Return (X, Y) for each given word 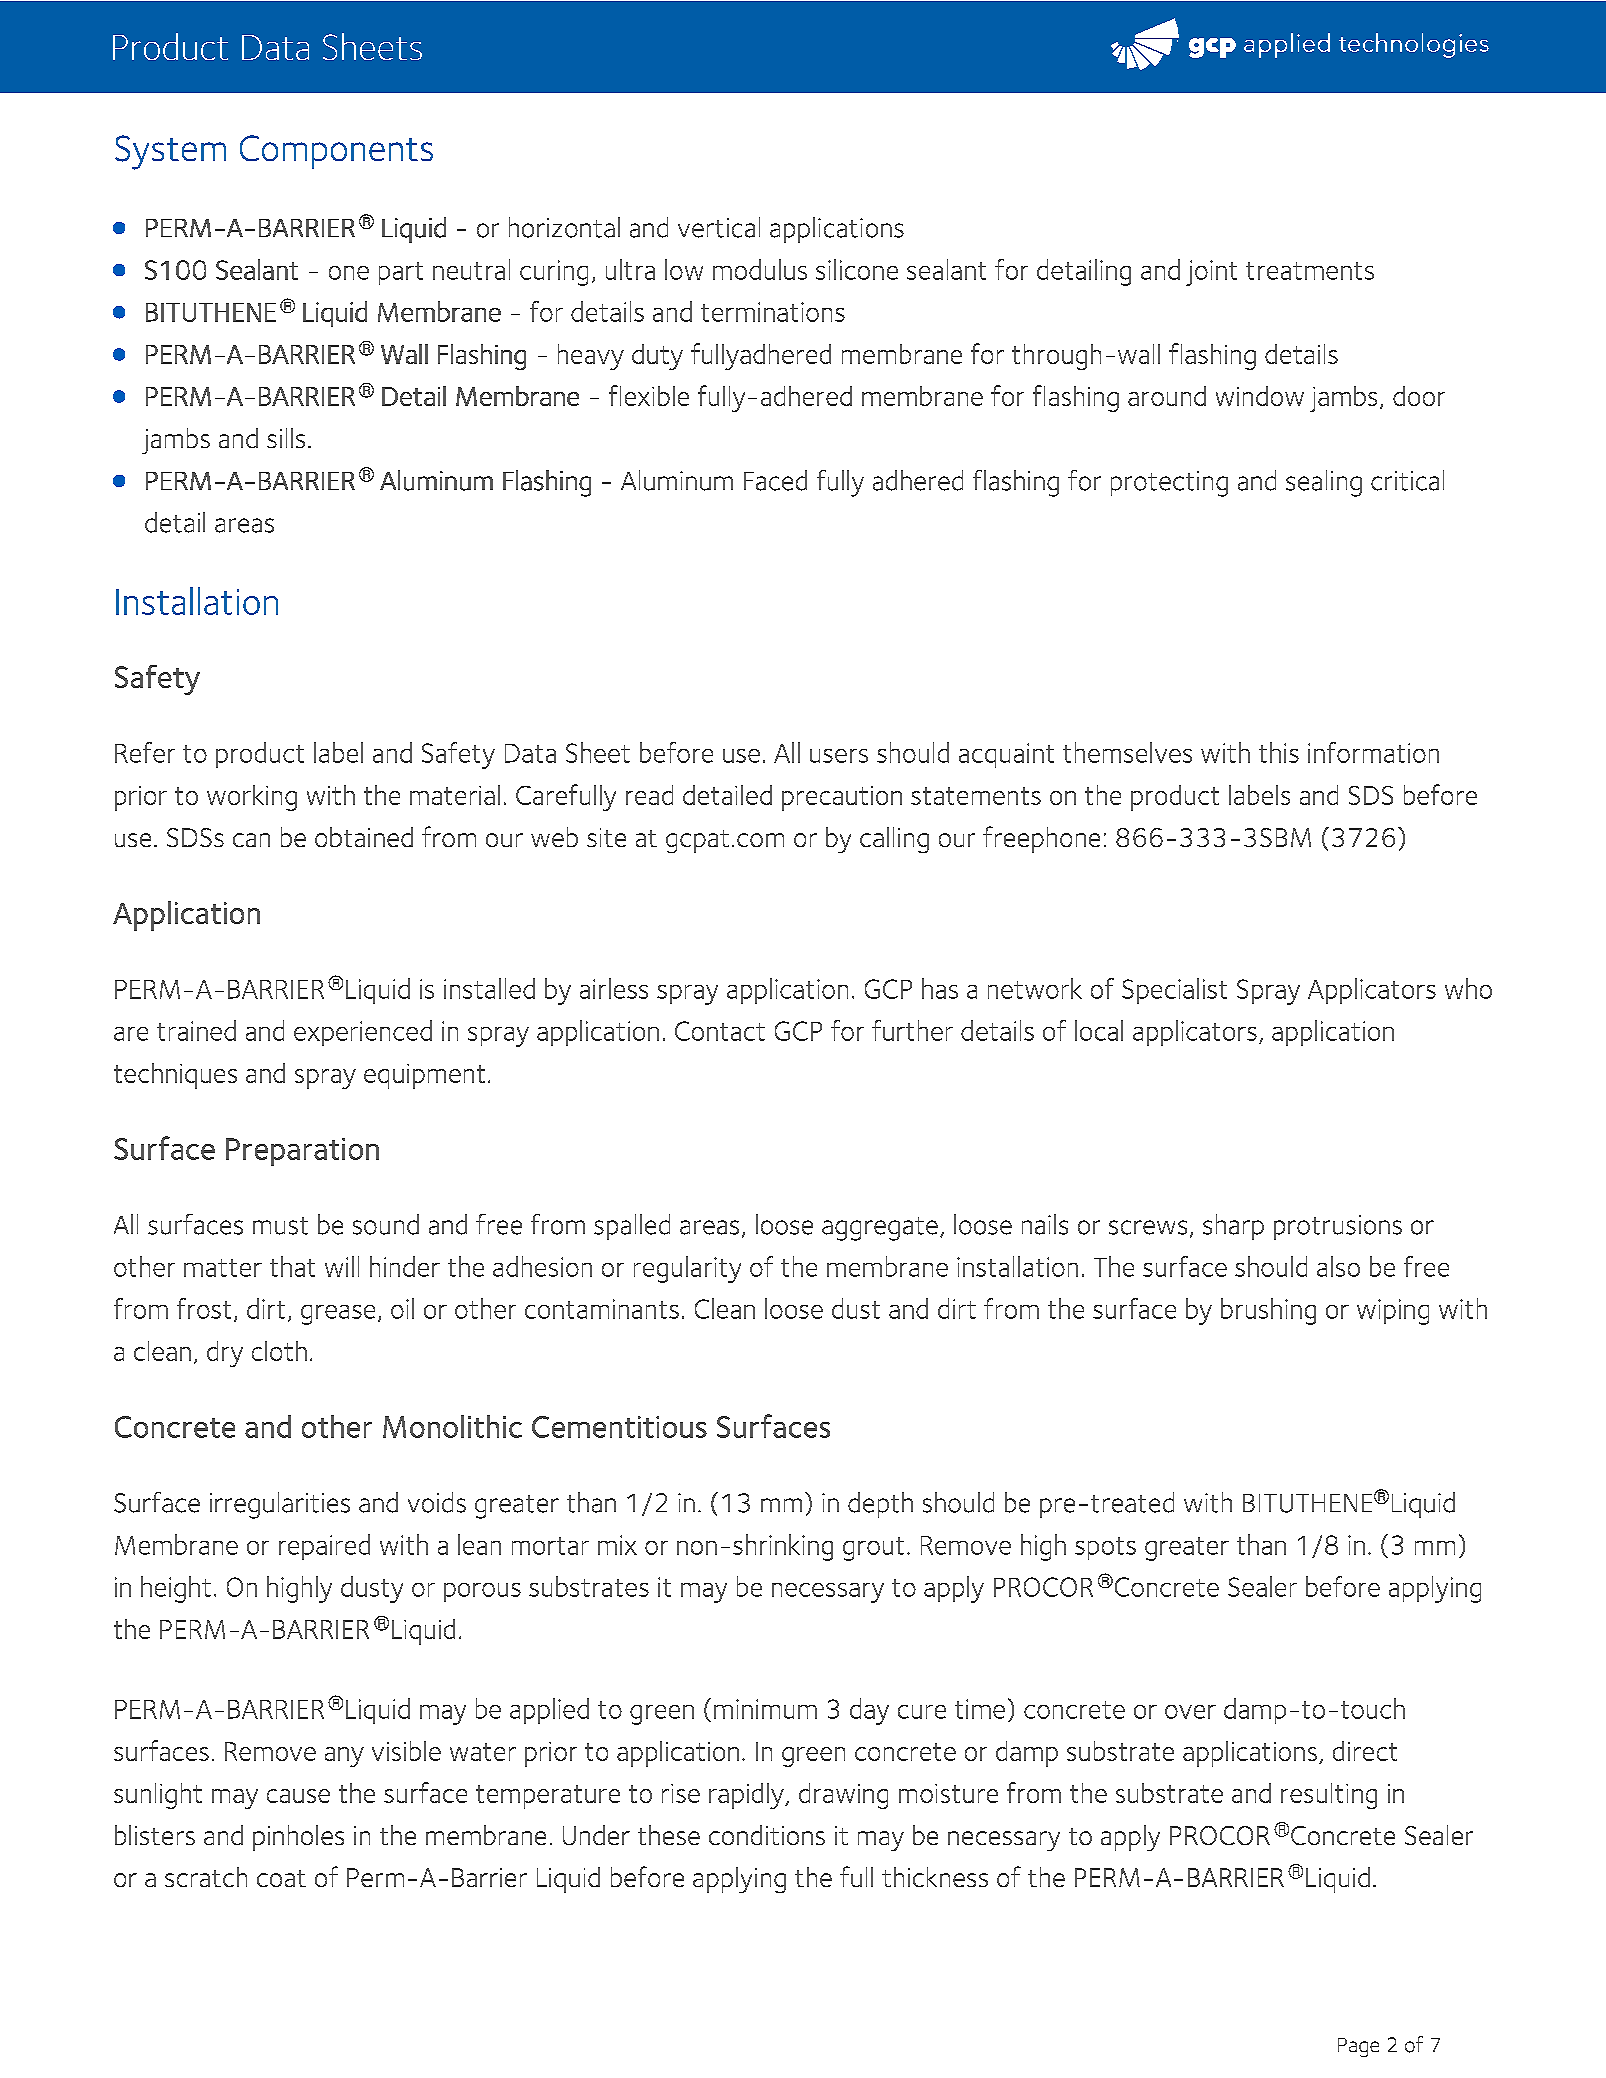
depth (880, 1505)
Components (336, 152)
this (1279, 752)
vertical (719, 227)
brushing (1268, 1311)
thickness (935, 1877)
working (252, 798)
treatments (1310, 271)
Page (1358, 2047)
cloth (279, 1351)
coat (281, 1878)
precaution (842, 798)
